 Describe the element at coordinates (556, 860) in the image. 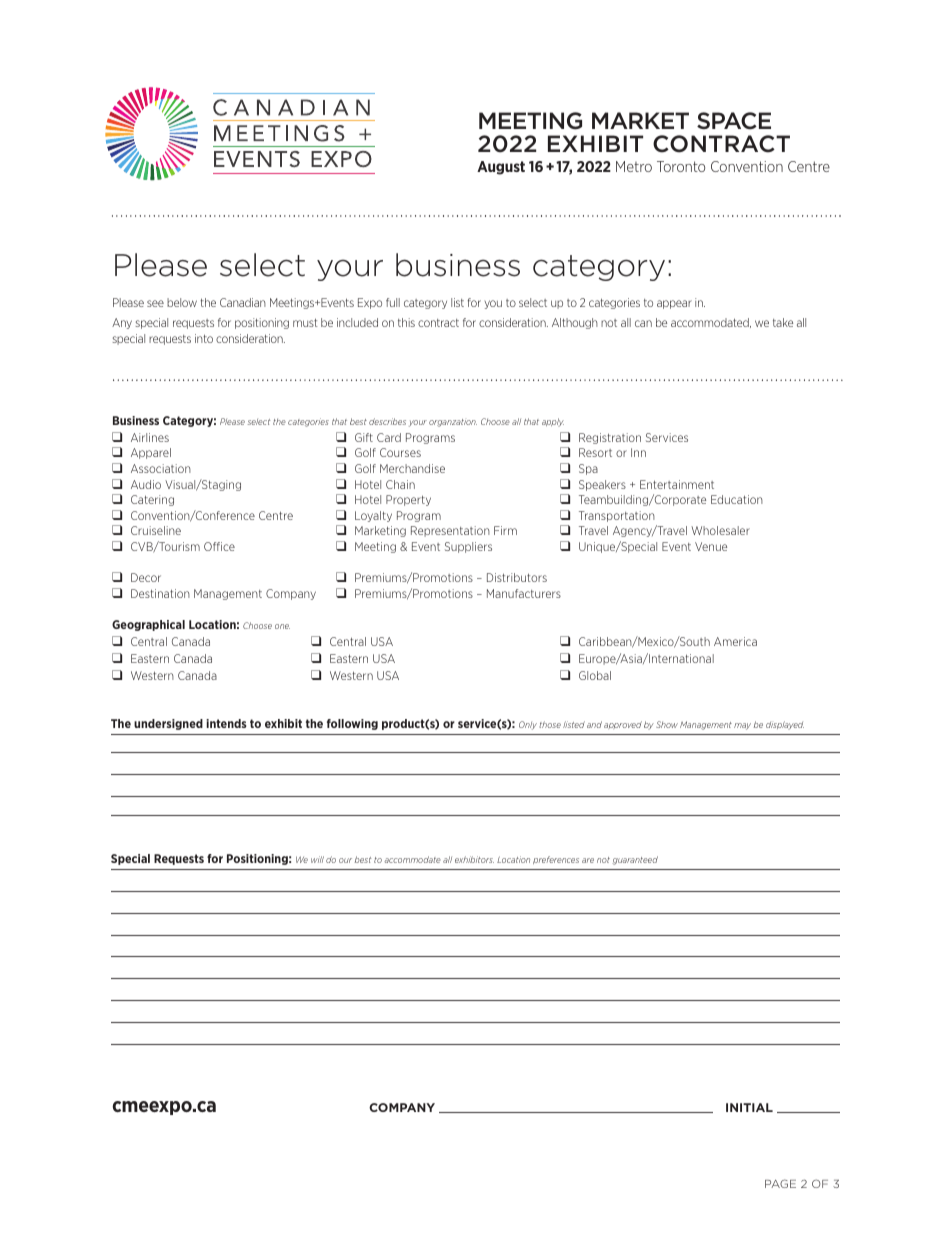

I see `preferences` at that location.
